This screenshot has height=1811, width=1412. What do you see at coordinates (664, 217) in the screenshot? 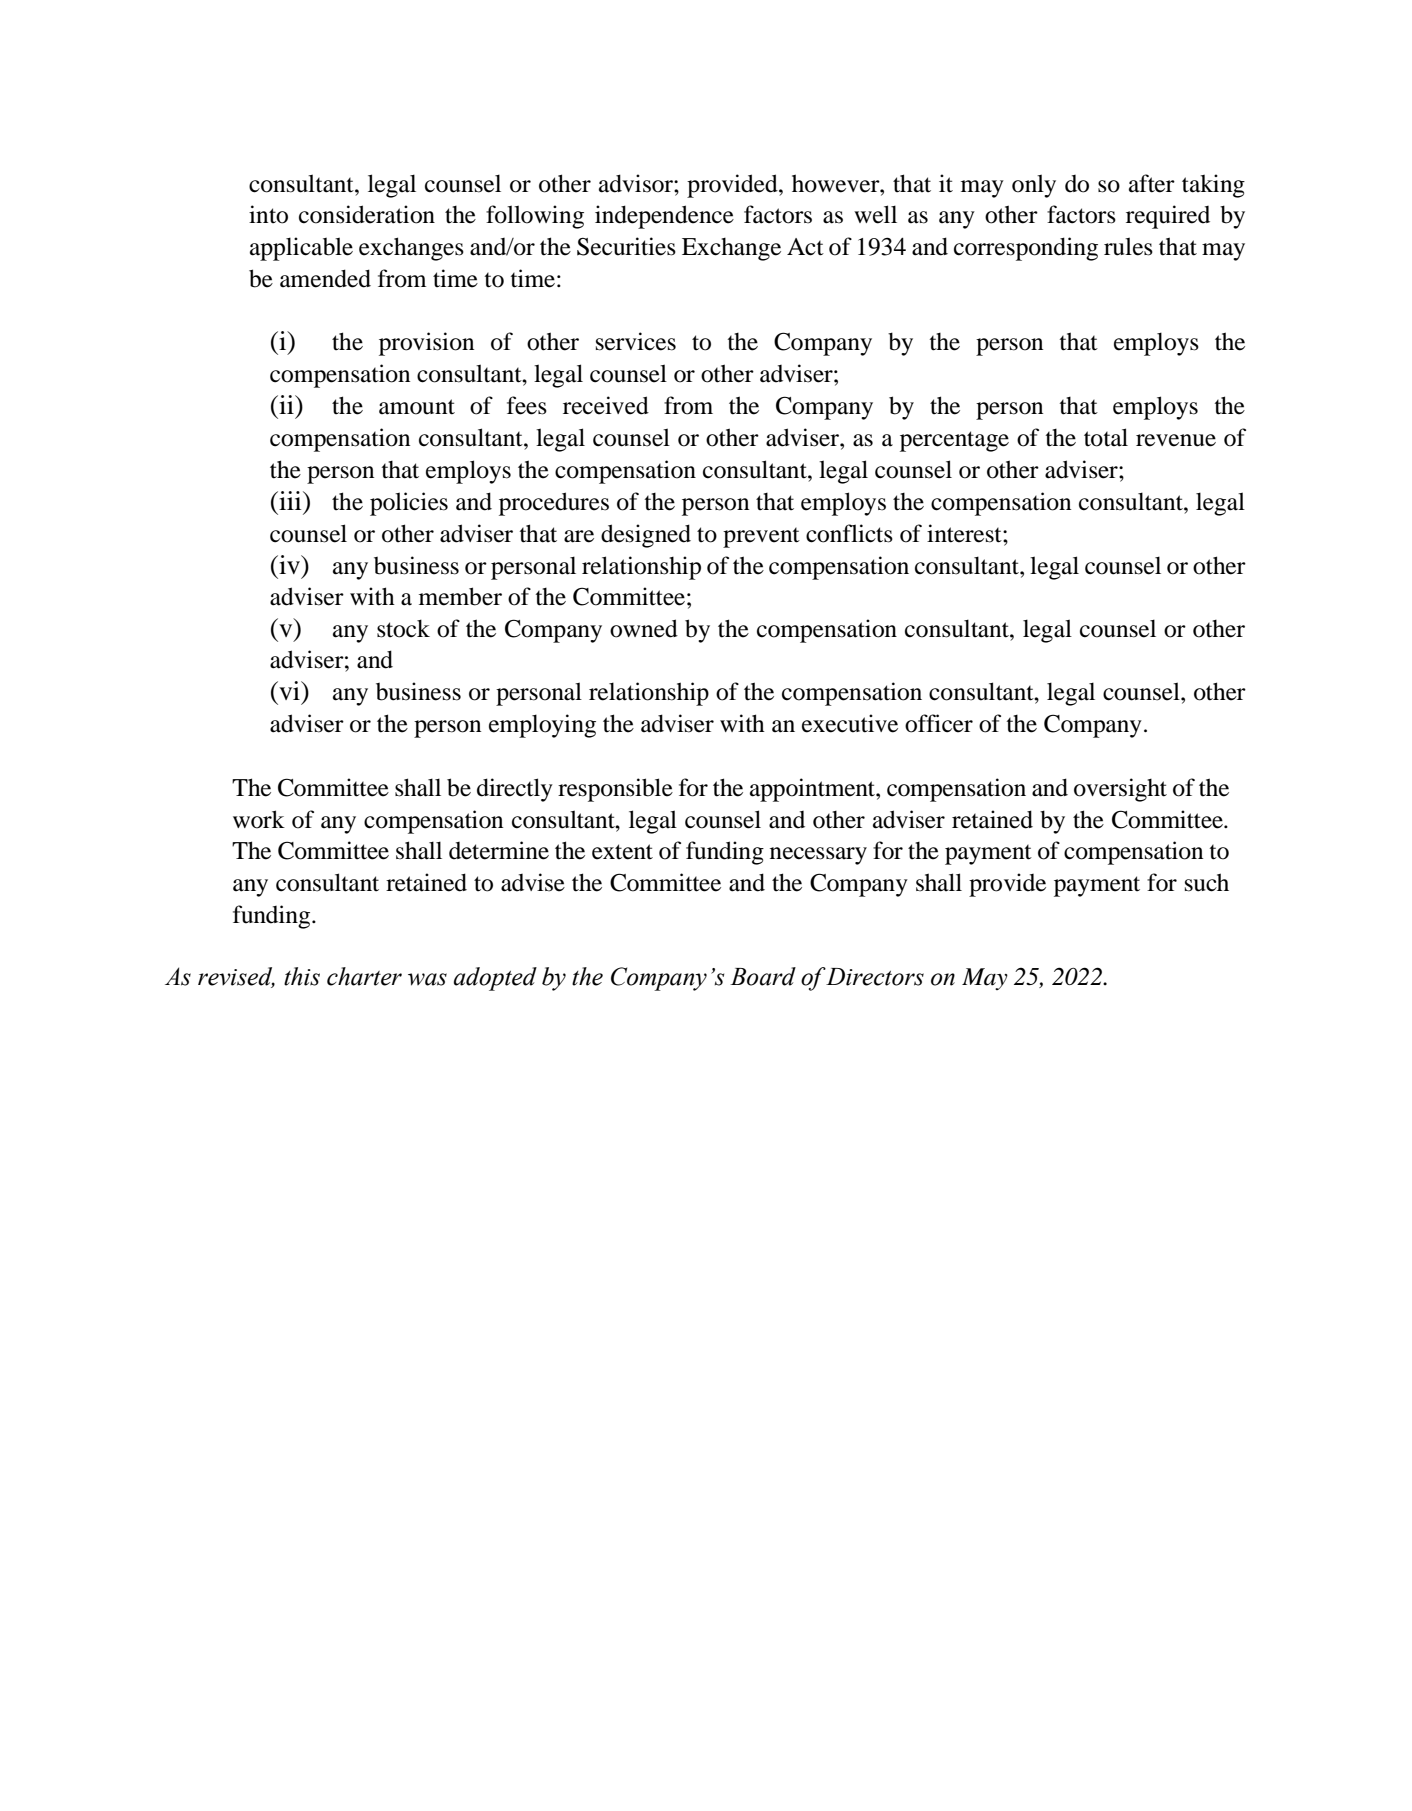
I see `independence` at bounding box center [664, 217].
